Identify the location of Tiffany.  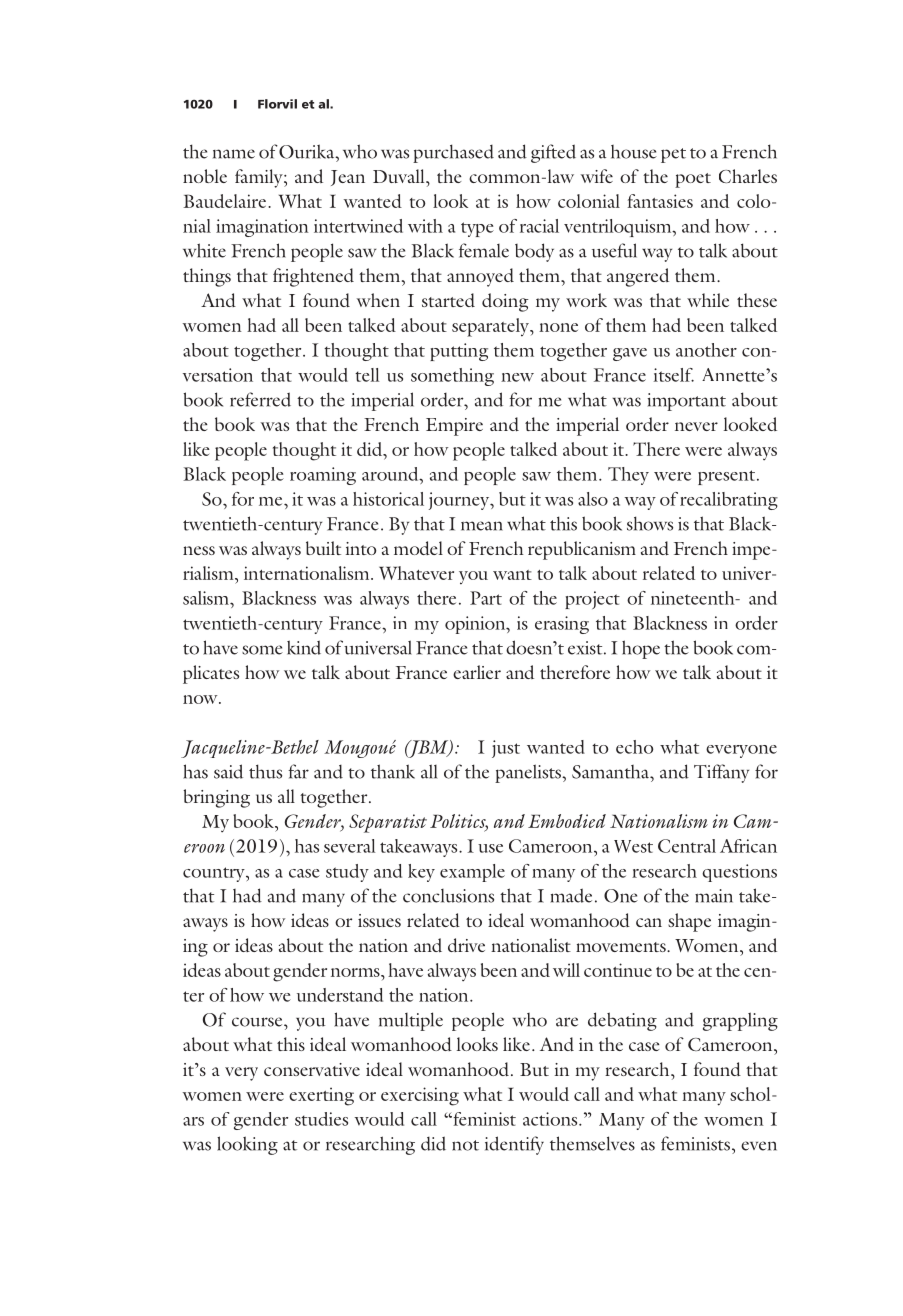
(721, 773).
